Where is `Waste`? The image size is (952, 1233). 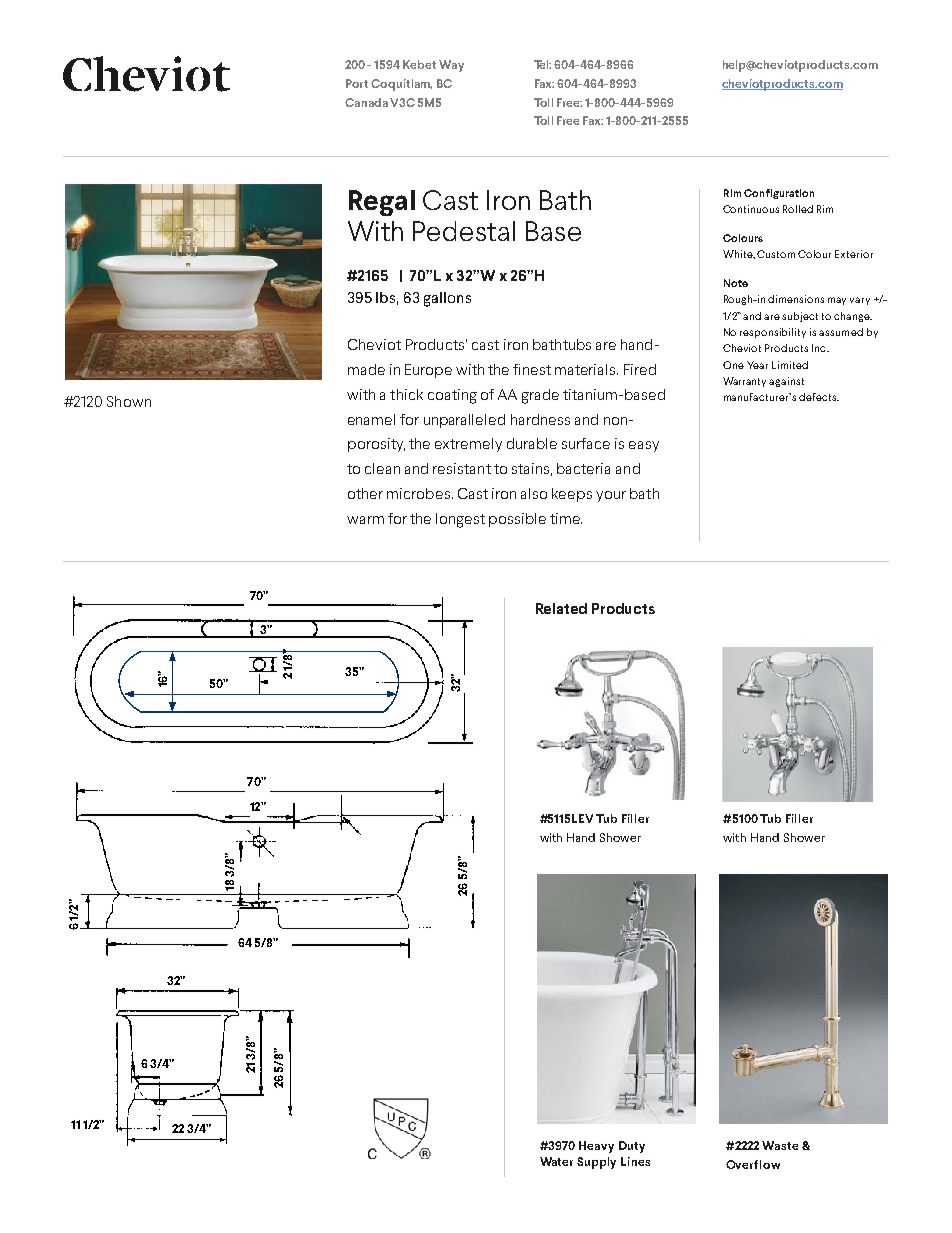
Waste is located at coordinates (780, 1145).
